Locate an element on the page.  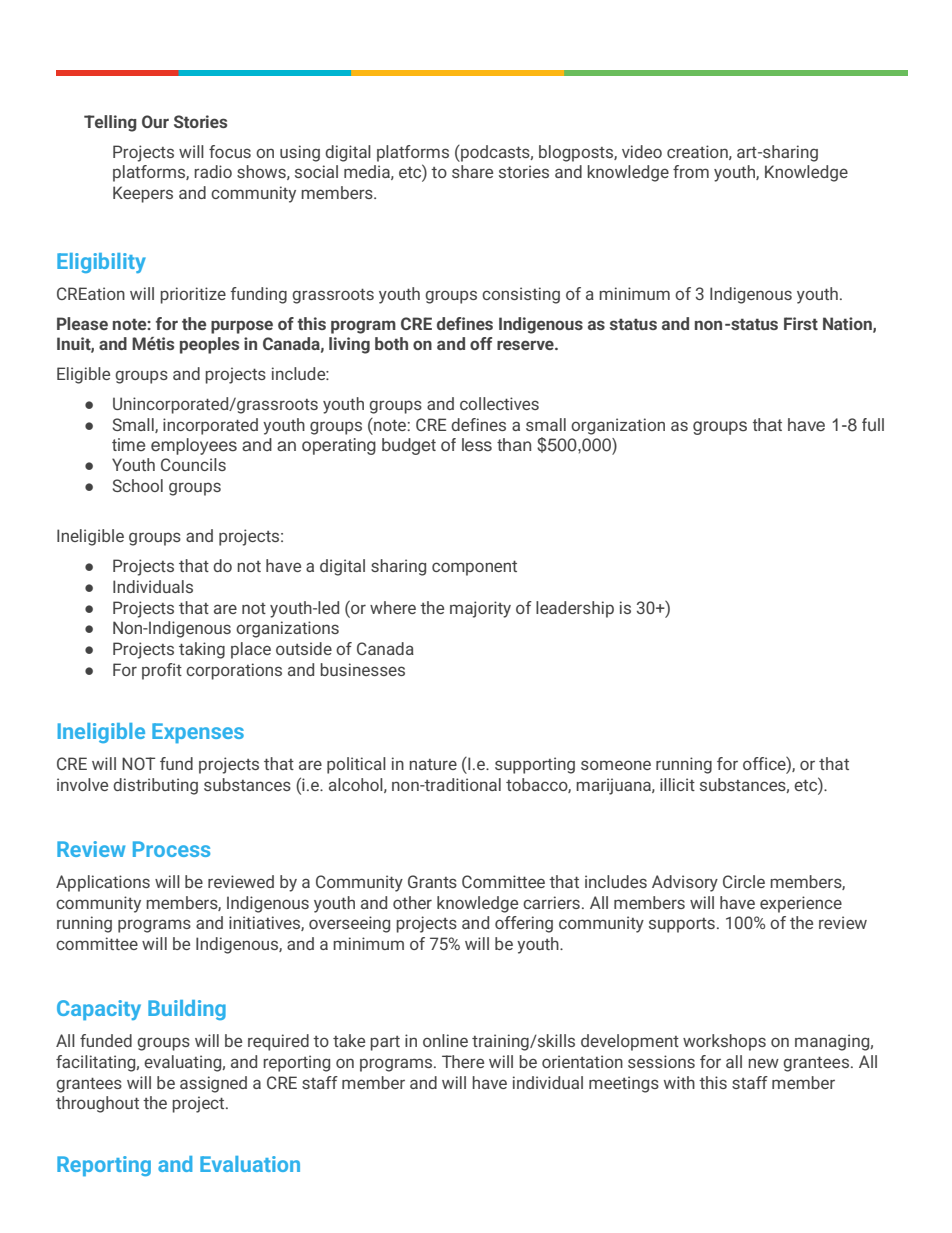
share is located at coordinates (472, 171).
